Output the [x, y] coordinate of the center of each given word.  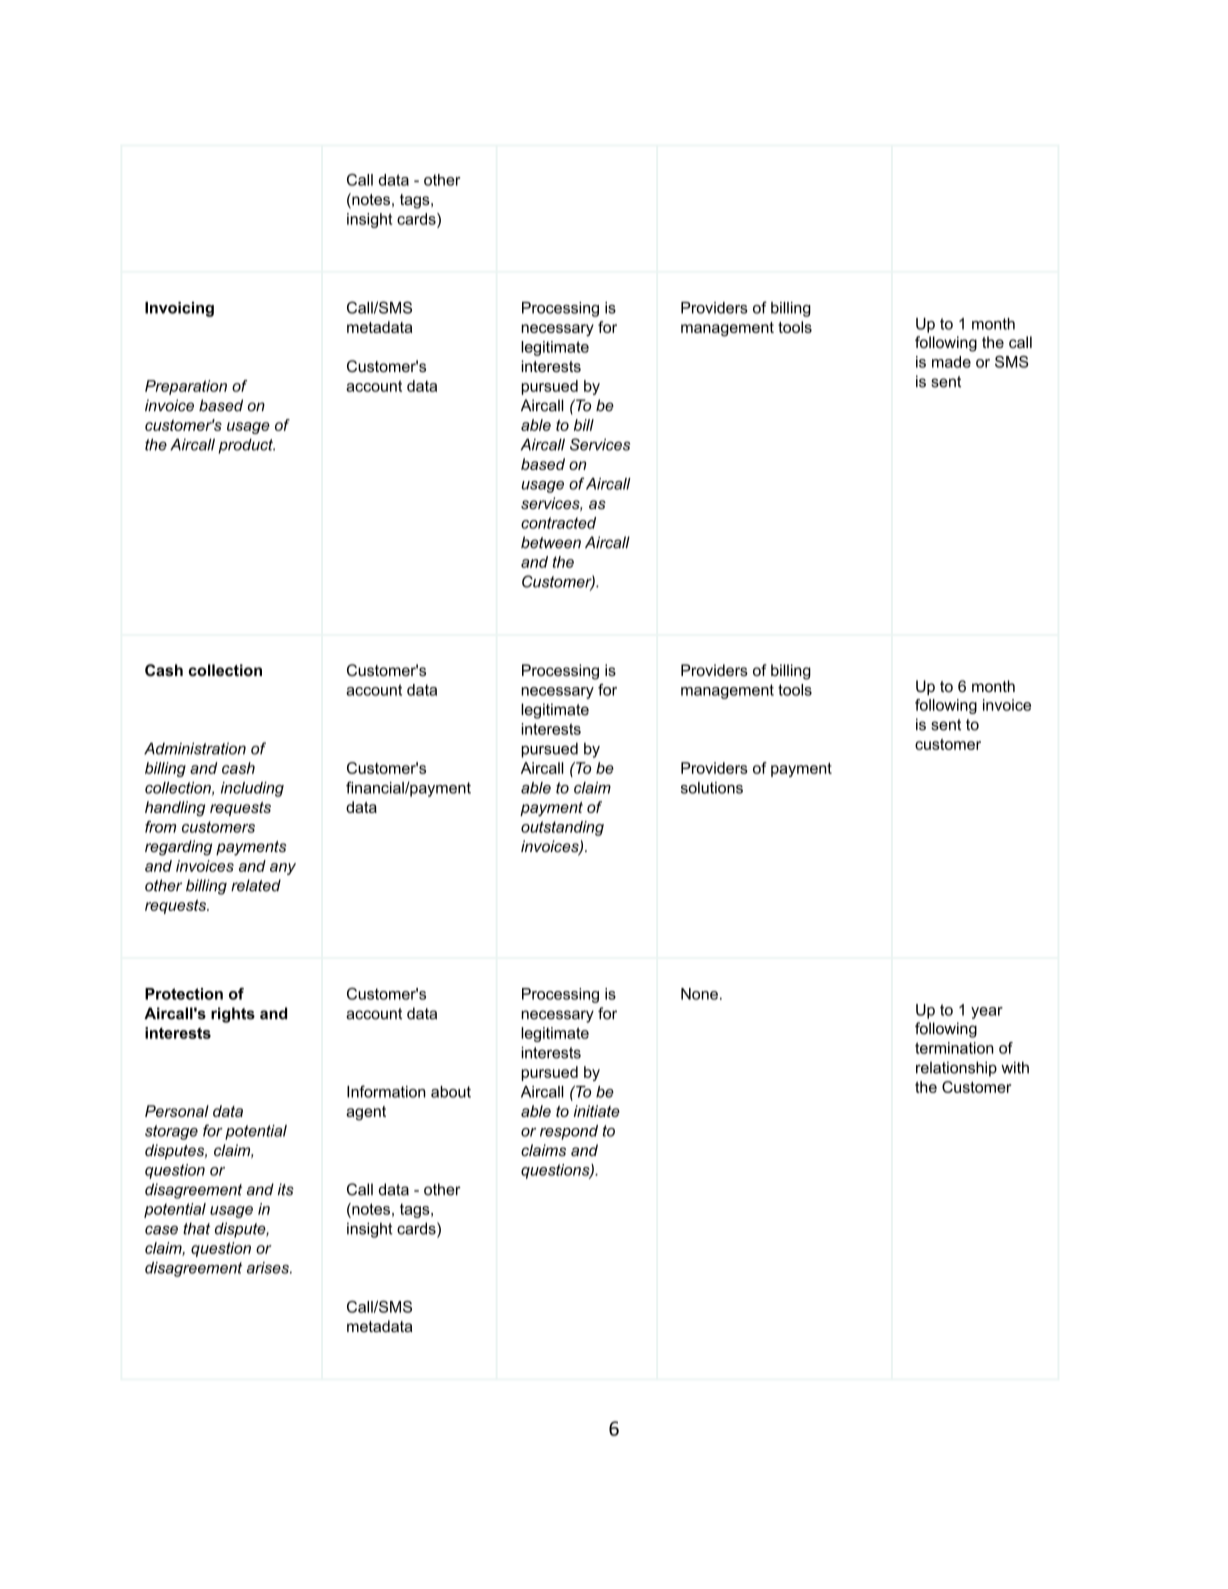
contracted [558, 523]
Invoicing [179, 309]
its [286, 1189]
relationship [956, 1069]
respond [569, 1132]
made [951, 362]
